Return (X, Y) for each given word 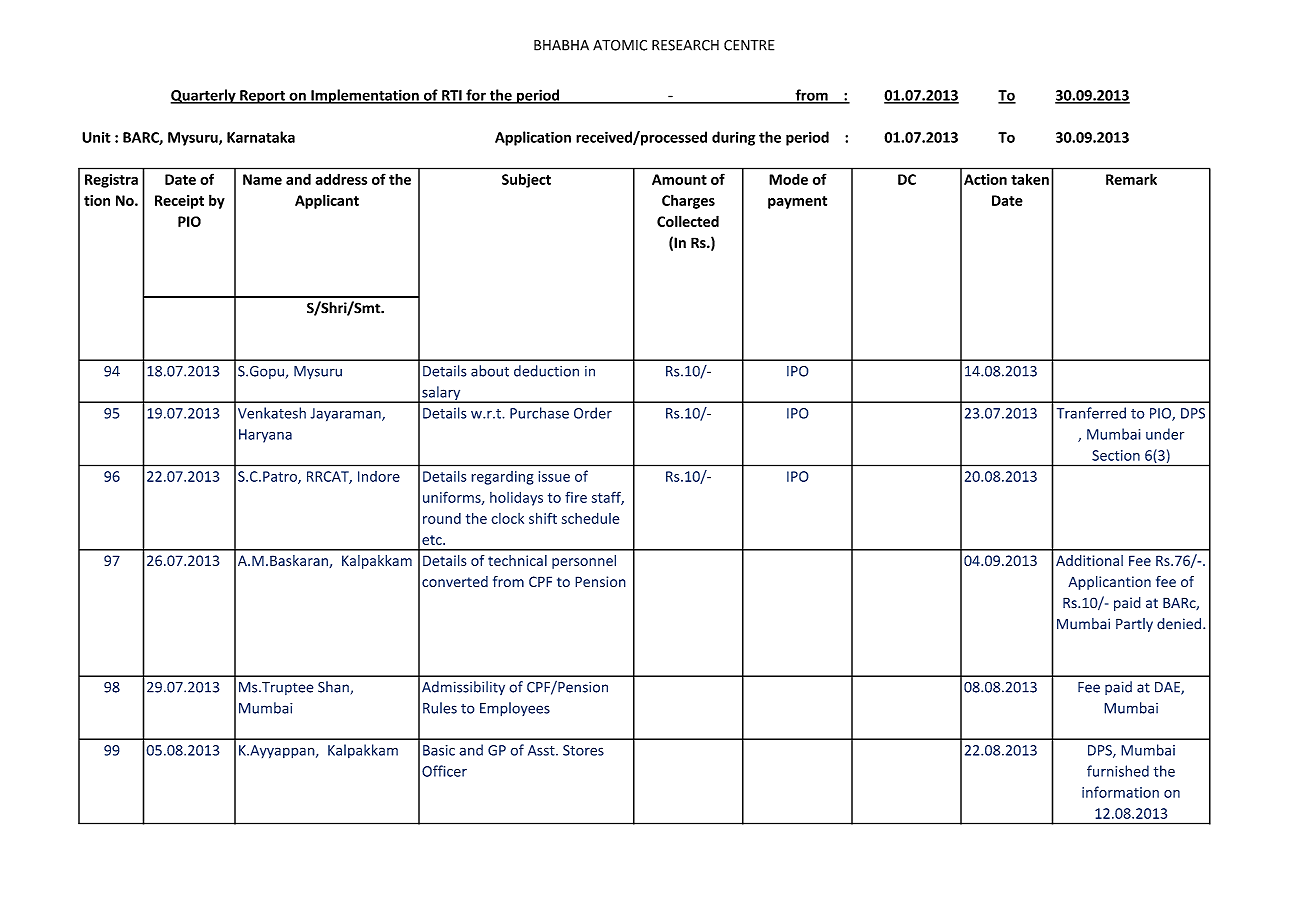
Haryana (265, 436)
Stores (583, 750)
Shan (334, 688)
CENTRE (749, 45)
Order (593, 413)
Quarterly (204, 96)
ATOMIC (620, 45)
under (1165, 434)
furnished (1118, 771)
